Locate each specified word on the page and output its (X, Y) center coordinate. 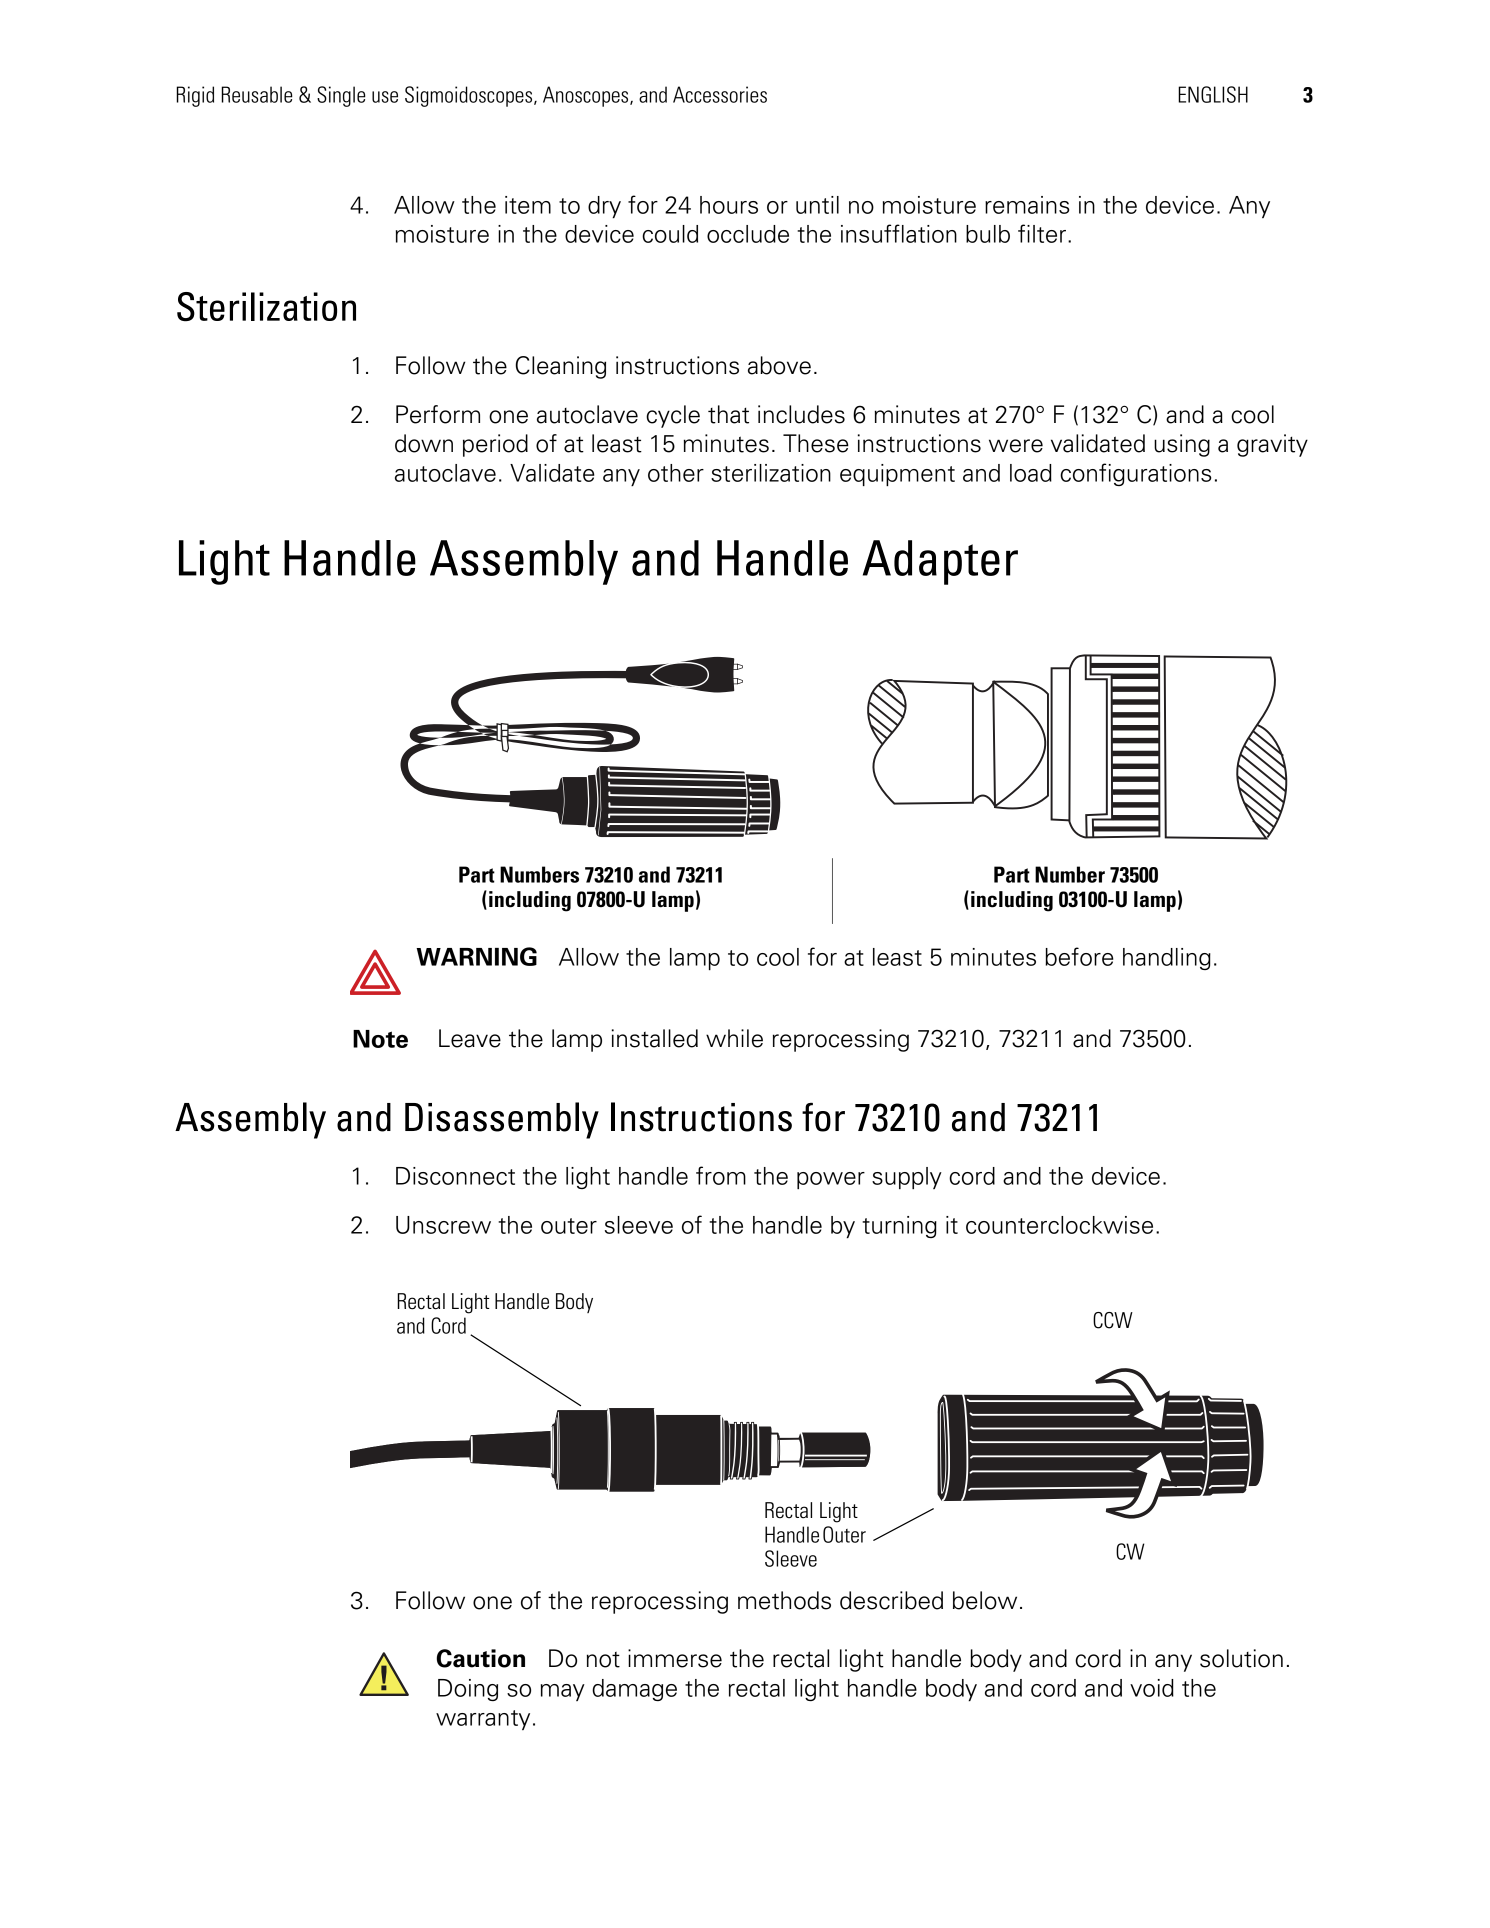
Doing (468, 1690)
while (734, 1038)
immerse (675, 1658)
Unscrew (443, 1225)
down (424, 443)
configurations (1135, 474)
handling (1167, 959)
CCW (1113, 1320)
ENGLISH (1213, 94)
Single (341, 96)
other (676, 473)
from (721, 1175)
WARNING (476, 956)
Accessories (720, 94)
